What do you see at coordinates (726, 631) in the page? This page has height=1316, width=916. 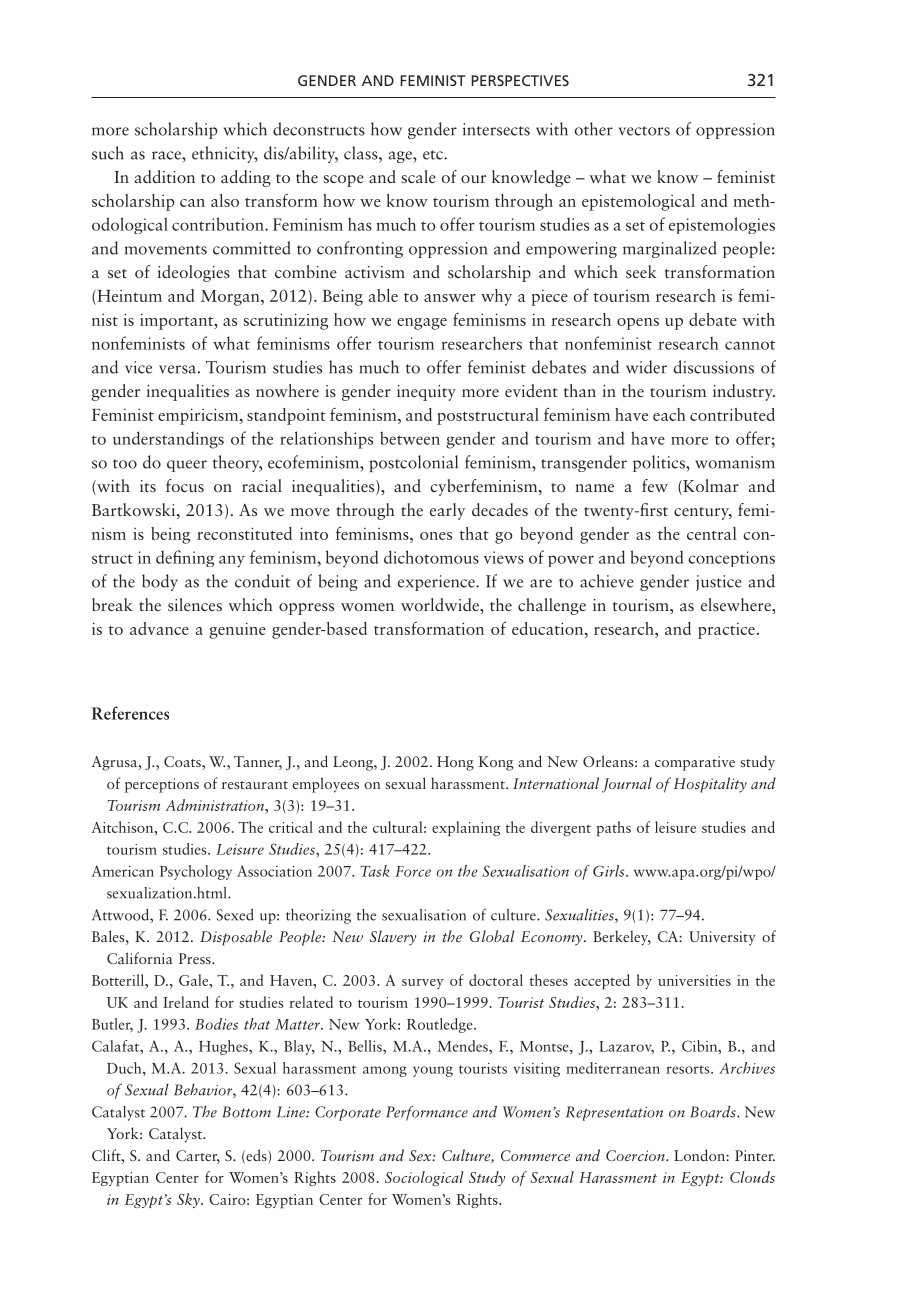 I see `practice` at bounding box center [726, 631].
